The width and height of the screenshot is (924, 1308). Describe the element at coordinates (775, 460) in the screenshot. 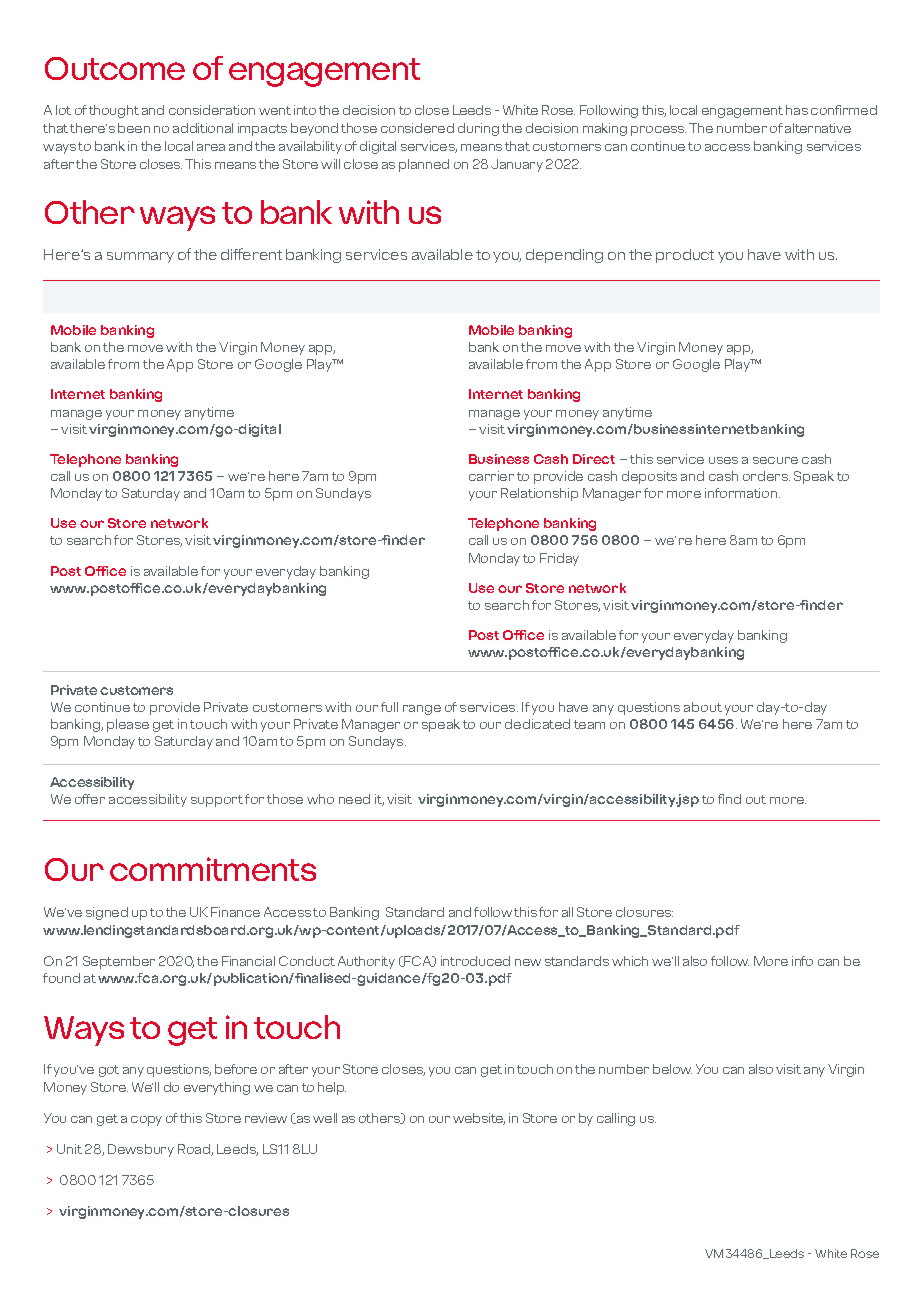

I see `secure` at that location.
